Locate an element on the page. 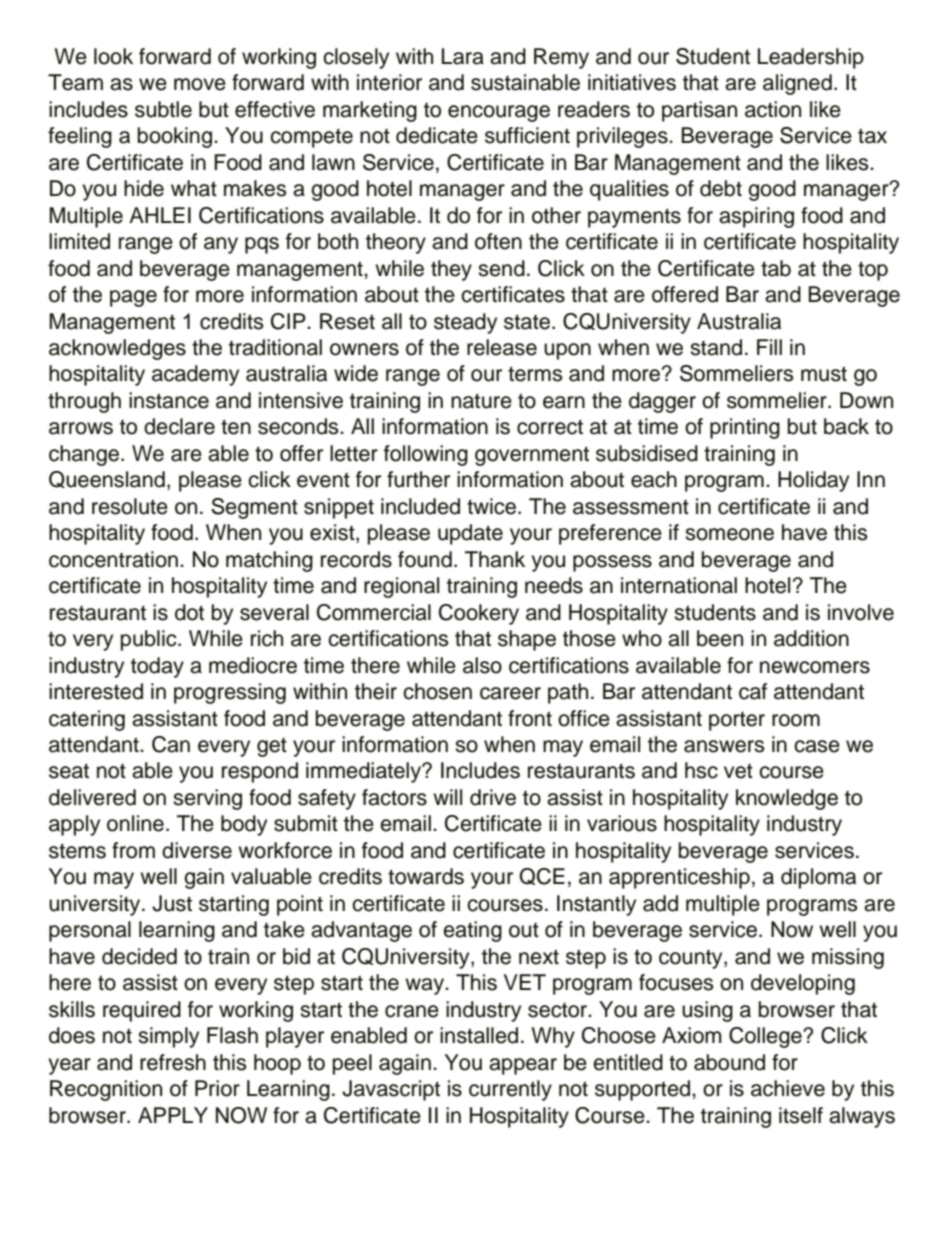 The image size is (952, 1233). currently is located at coordinates (510, 1090).
